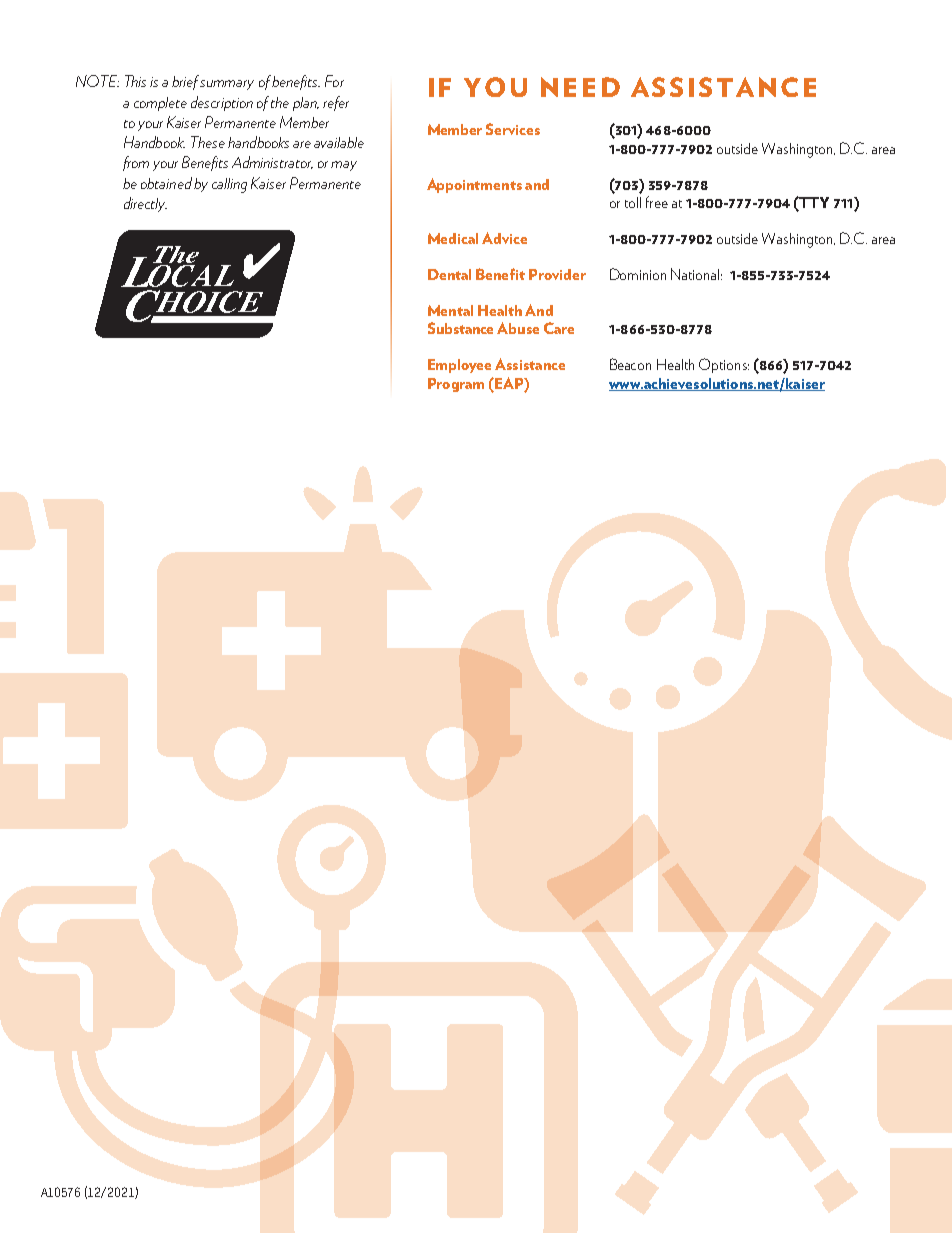 The image size is (952, 1233). I want to click on Appointments, so click(474, 185).
